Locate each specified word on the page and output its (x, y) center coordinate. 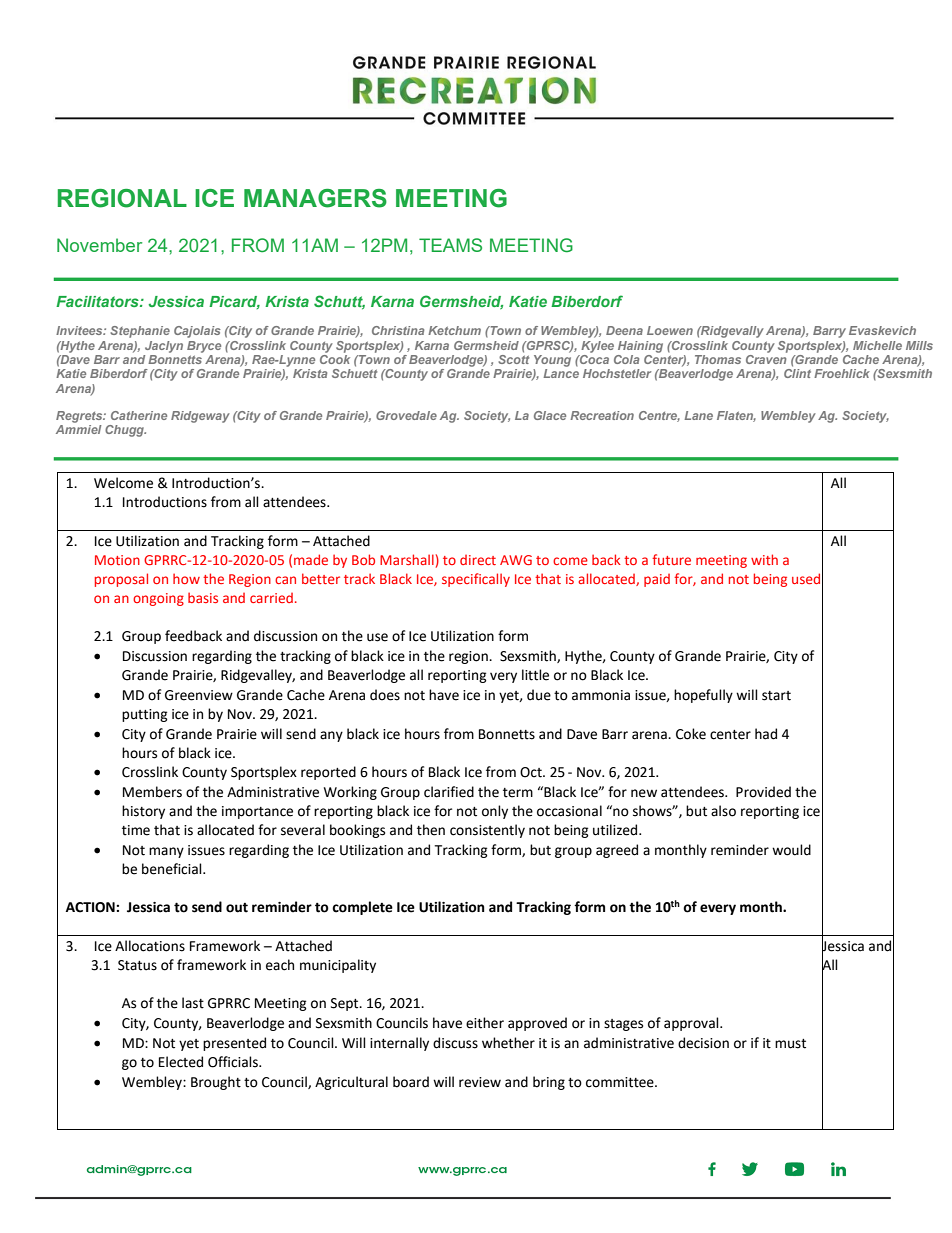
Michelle (877, 345)
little (535, 675)
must (790, 1044)
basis (203, 597)
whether (508, 1043)
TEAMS (450, 245)
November (99, 245)
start (776, 696)
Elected (181, 1062)
